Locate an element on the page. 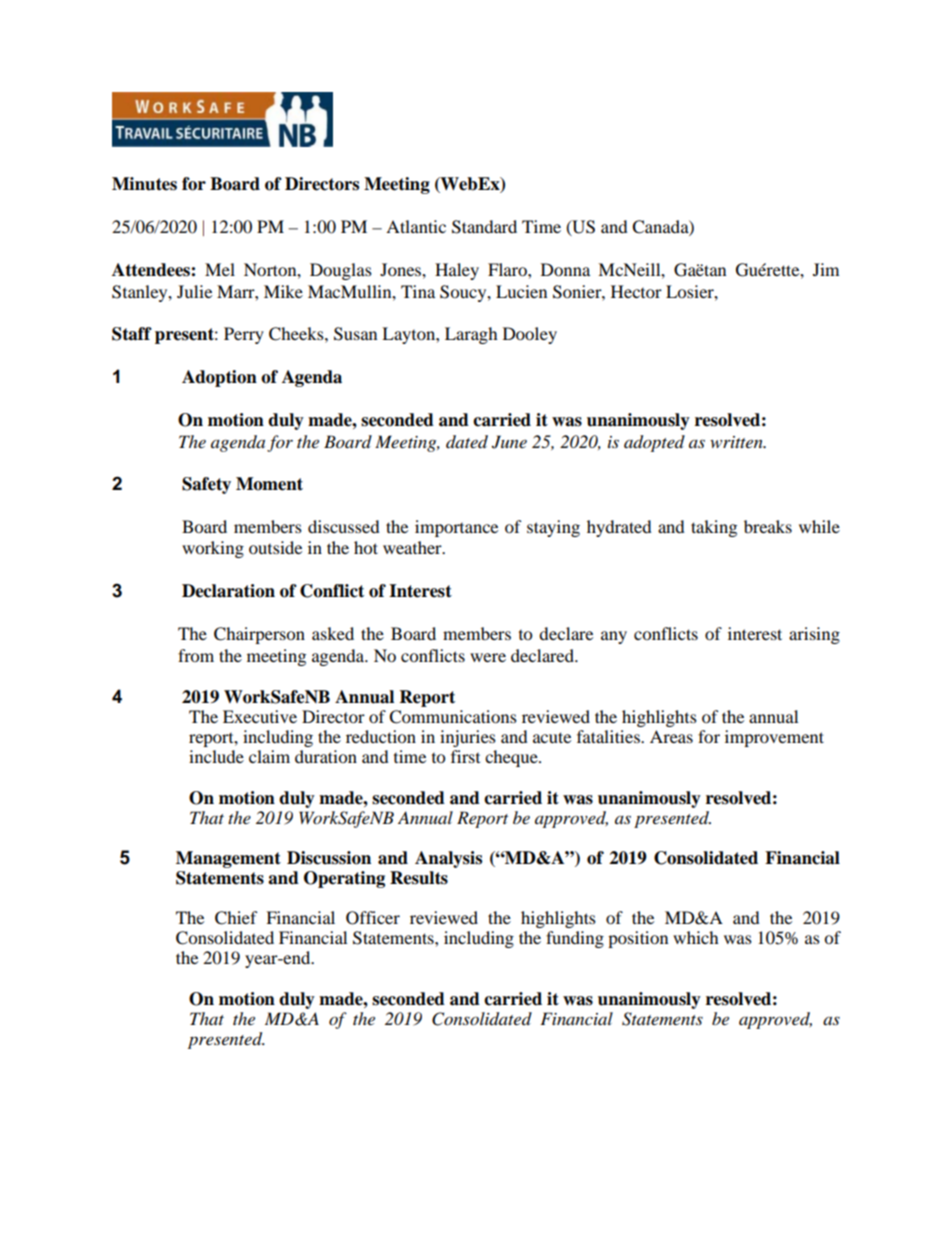  Jim is located at coordinates (826, 269).
